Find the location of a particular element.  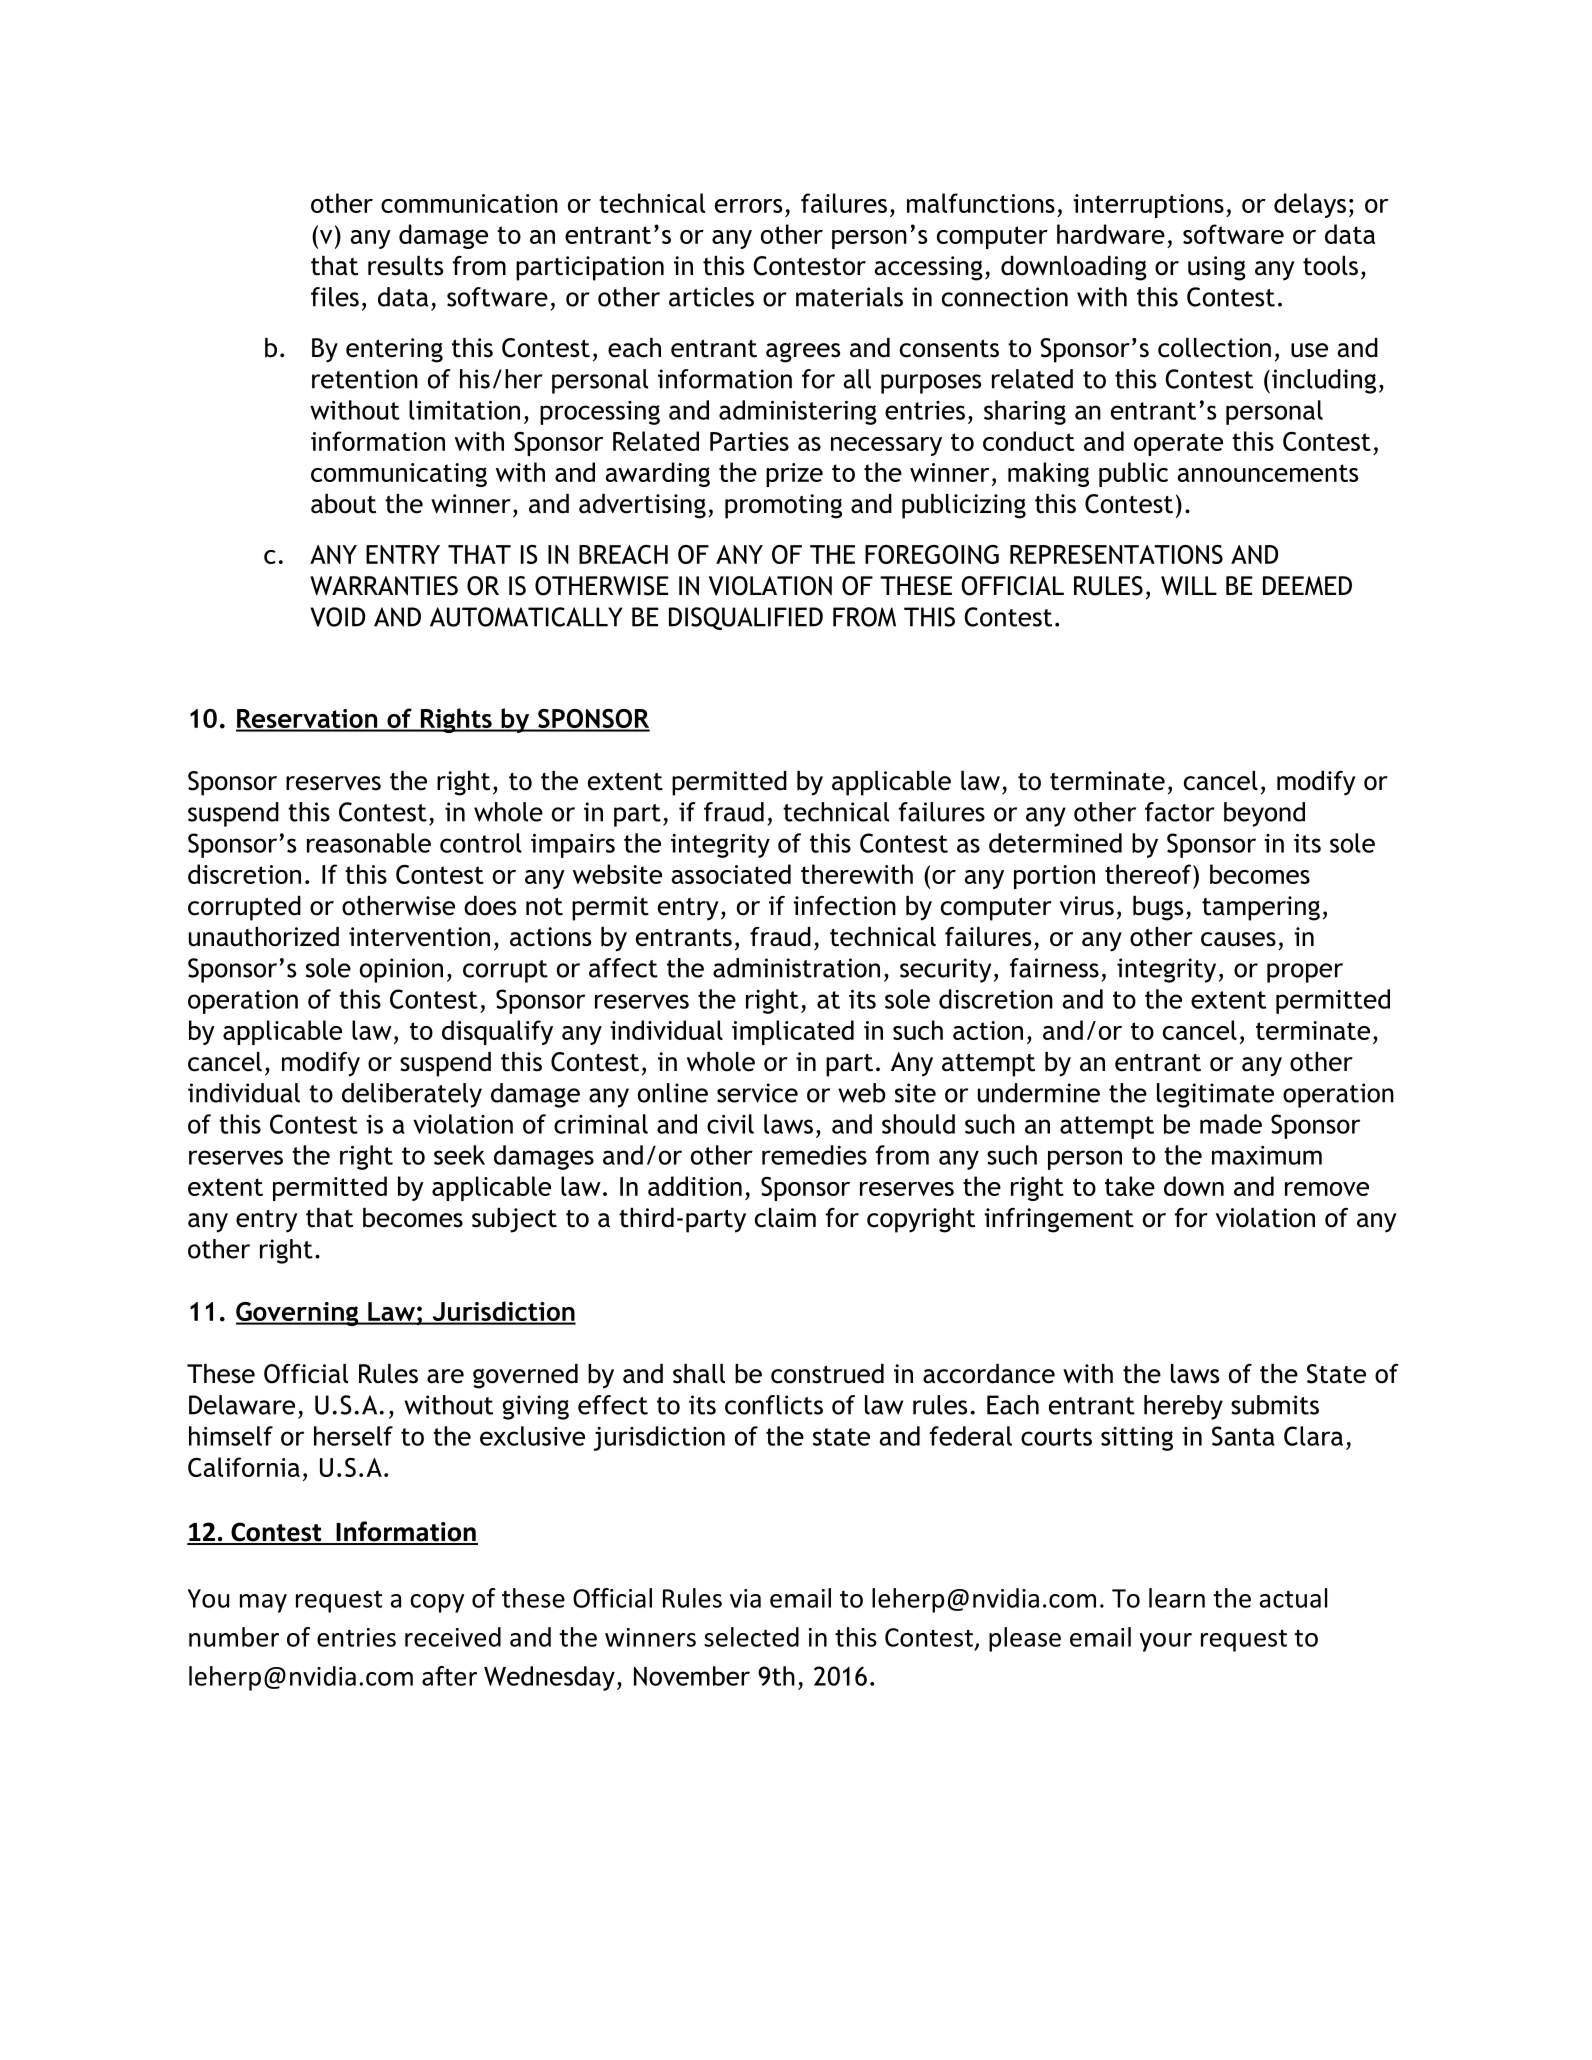

DISQUALIFIED is located at coordinates (746, 618).
